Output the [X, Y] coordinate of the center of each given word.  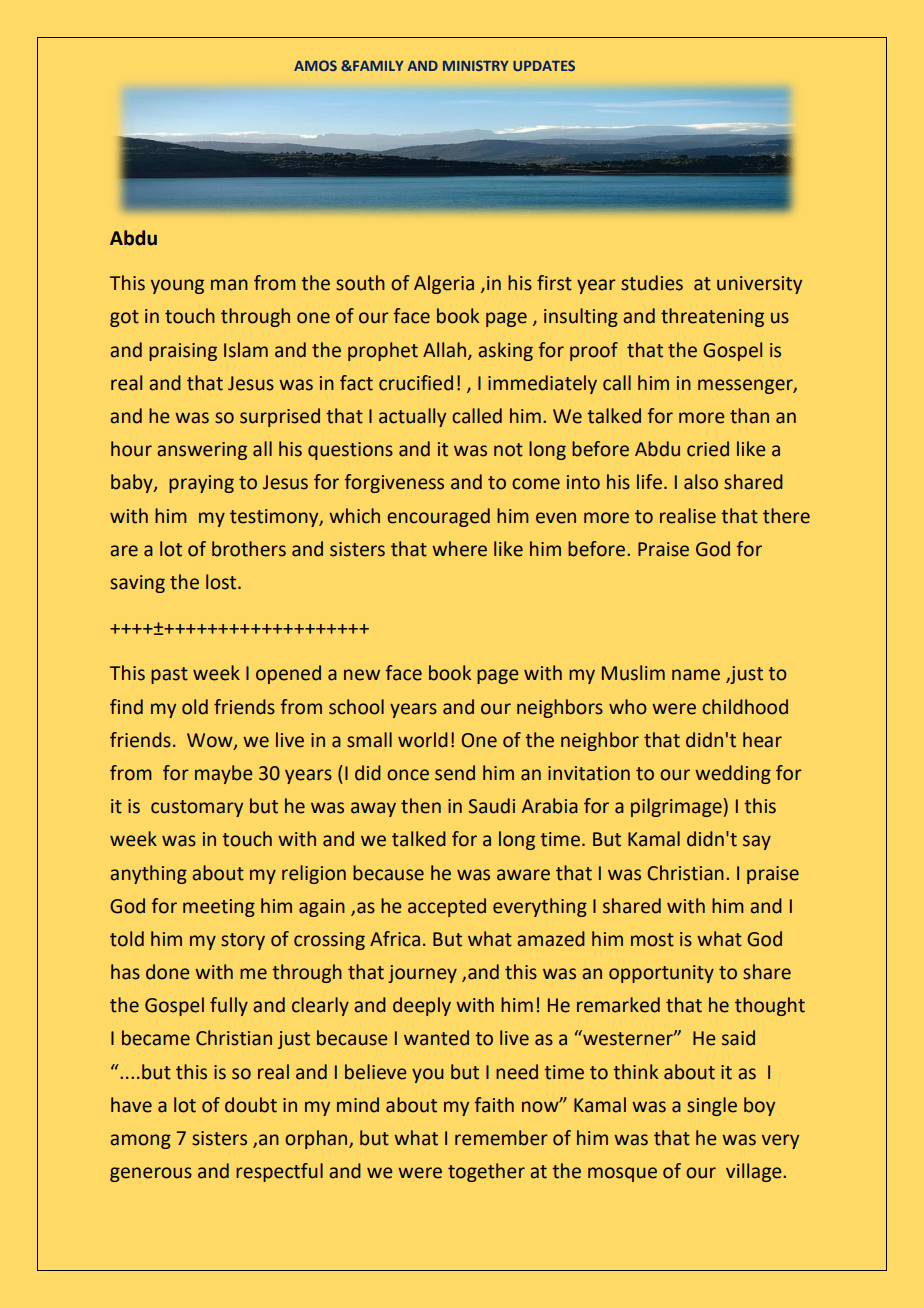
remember [501, 1138]
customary [197, 808]
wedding [733, 774]
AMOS [315, 65]
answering [202, 451]
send [455, 773]
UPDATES [544, 65]
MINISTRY [476, 65]
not [508, 450]
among [140, 1141]
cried [708, 449]
